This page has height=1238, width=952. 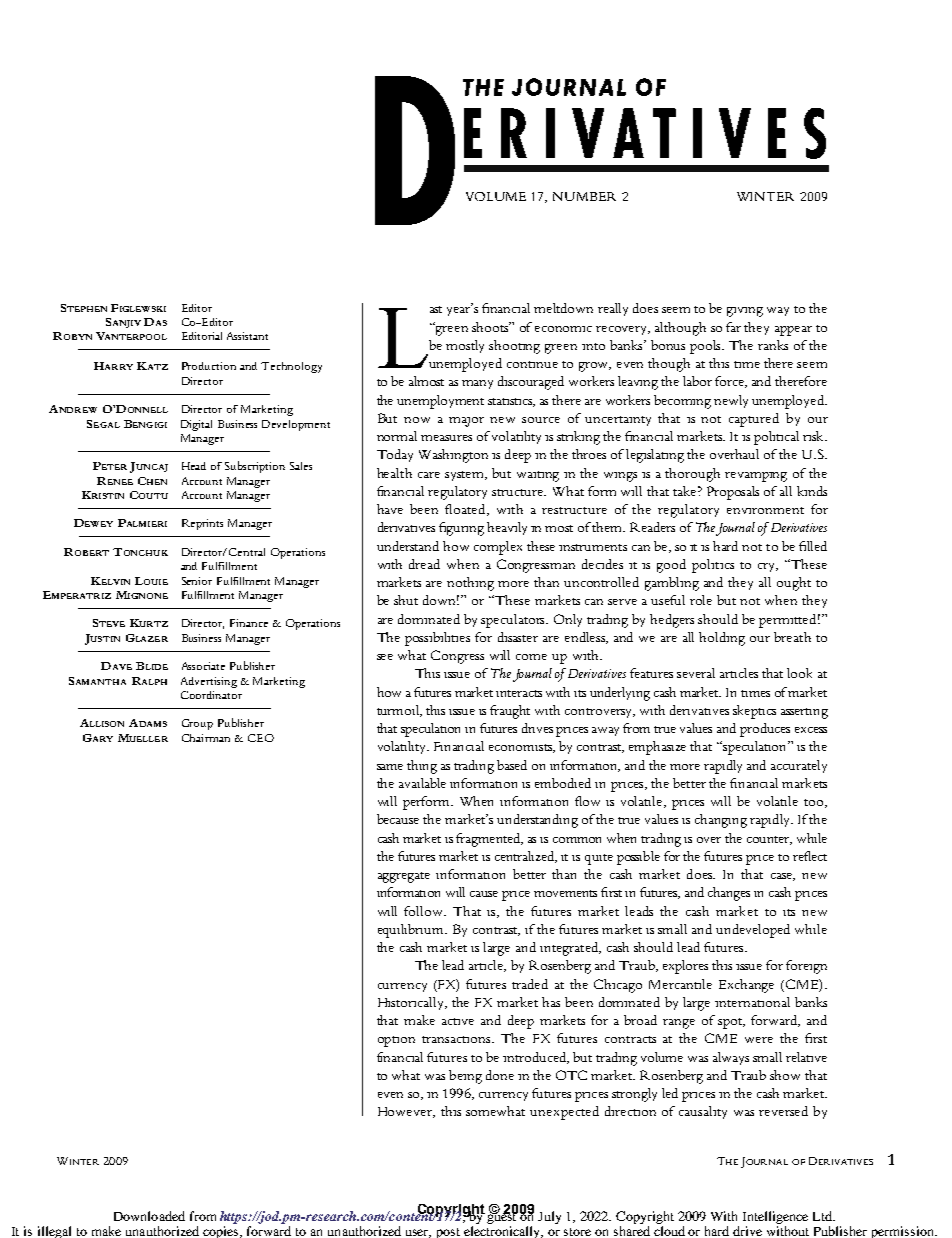 I want to click on fraught, so click(x=510, y=712).
